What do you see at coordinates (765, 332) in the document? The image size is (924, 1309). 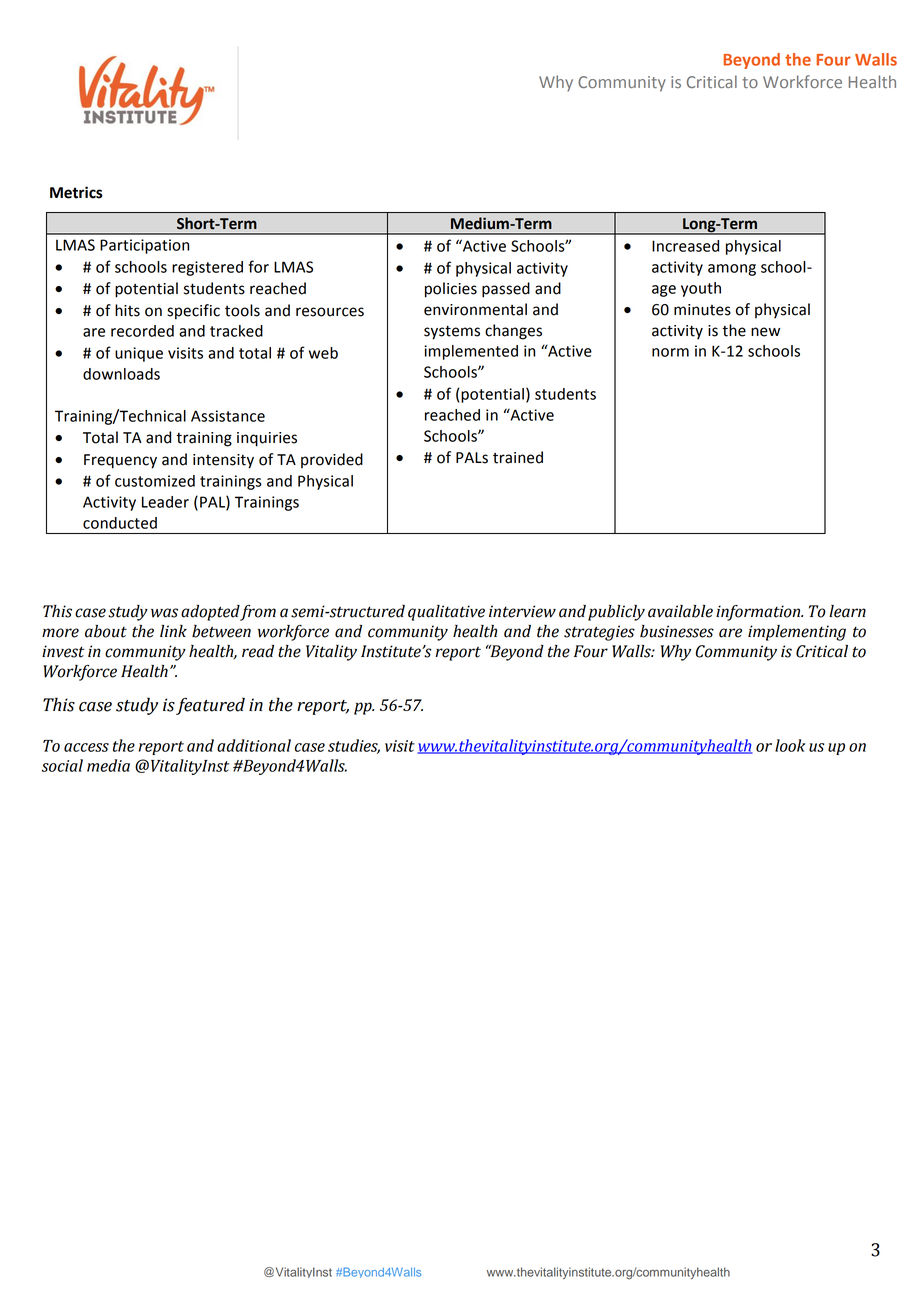 I see `new` at bounding box center [765, 332].
